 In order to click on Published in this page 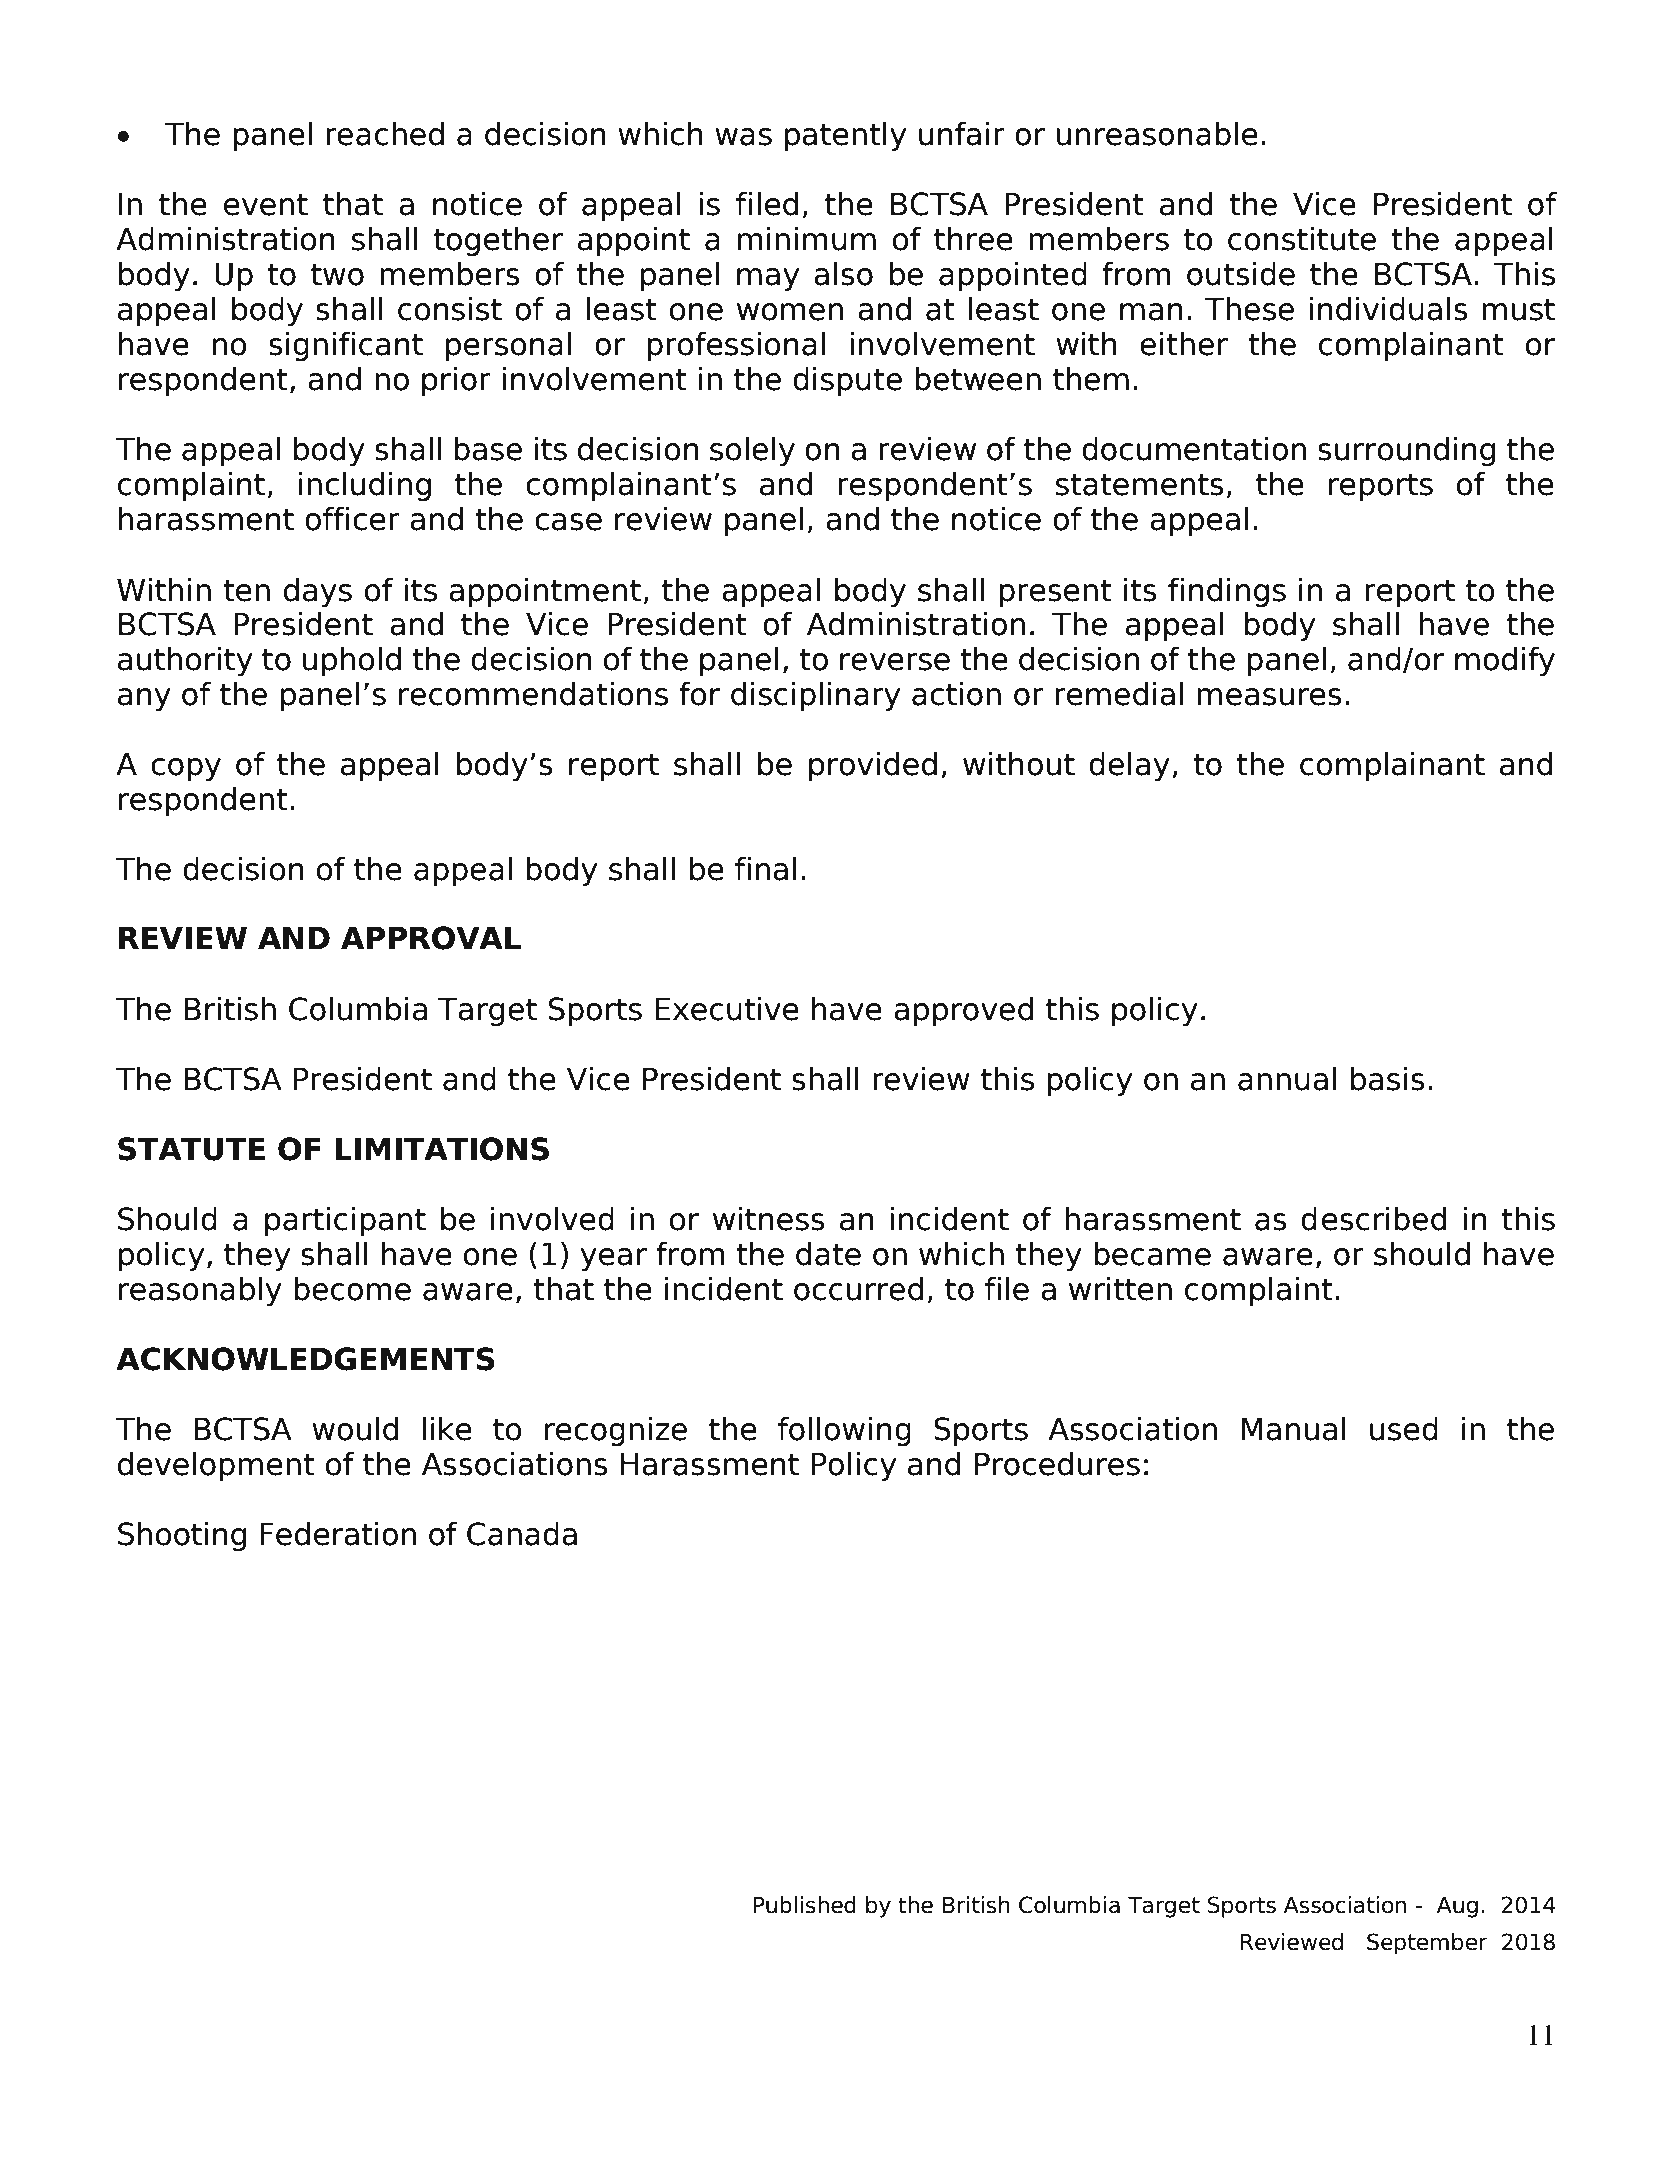, I will do `click(804, 1905)`.
